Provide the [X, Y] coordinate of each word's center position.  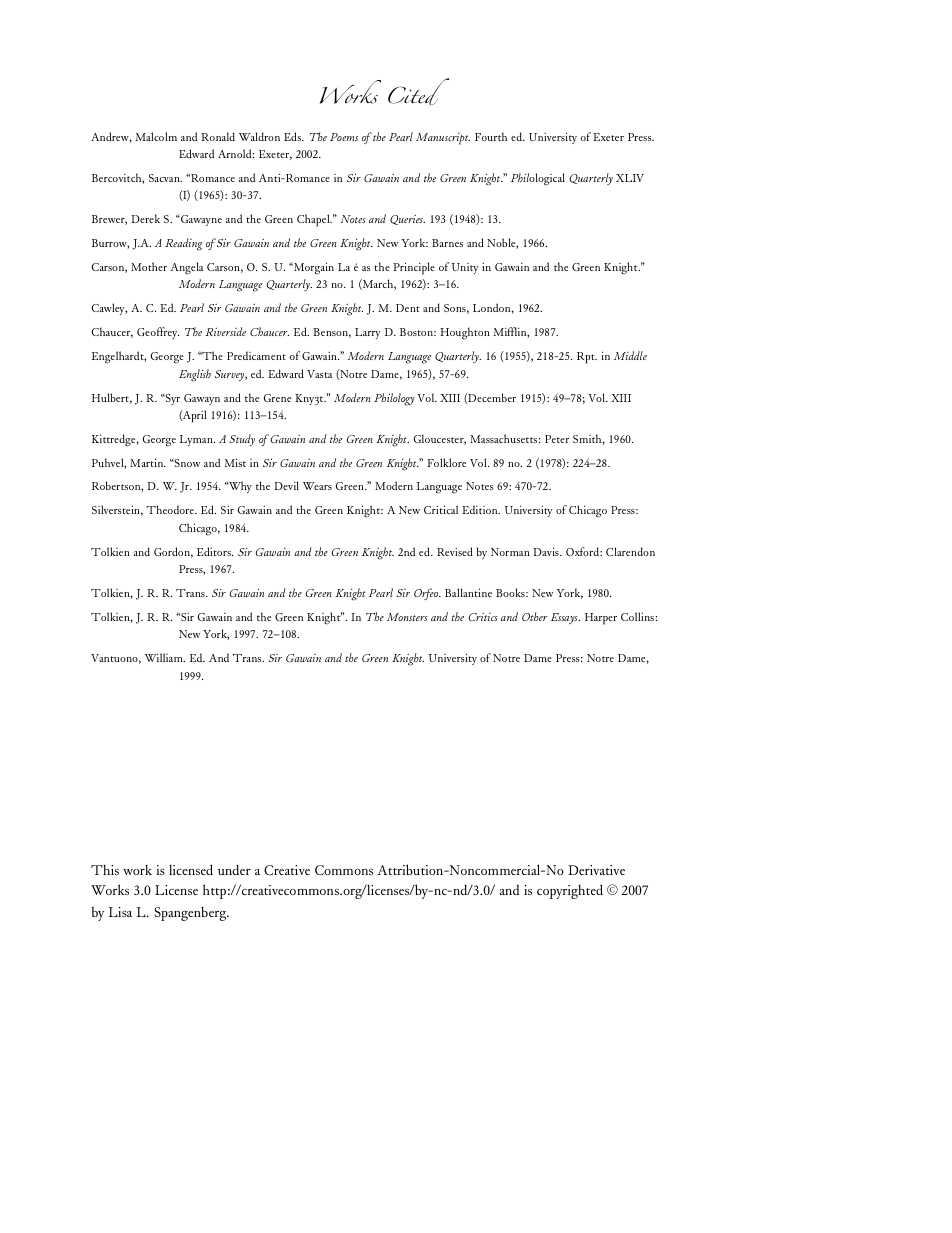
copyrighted [570, 891]
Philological [538, 179]
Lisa [120, 912]
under [234, 870]
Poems [344, 137]
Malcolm [156, 136]
